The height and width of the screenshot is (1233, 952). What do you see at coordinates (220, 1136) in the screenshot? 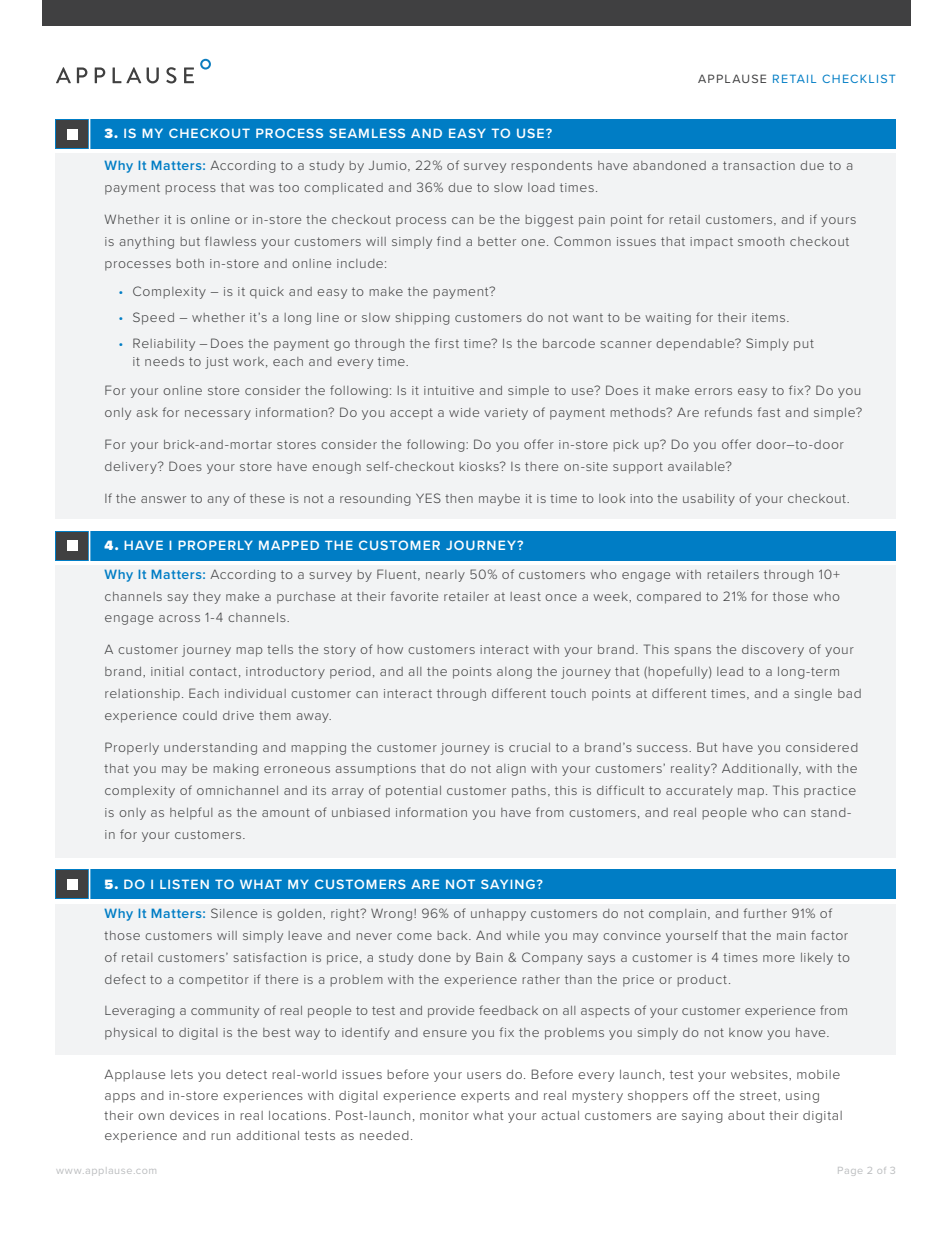
I see `run` at bounding box center [220, 1136].
